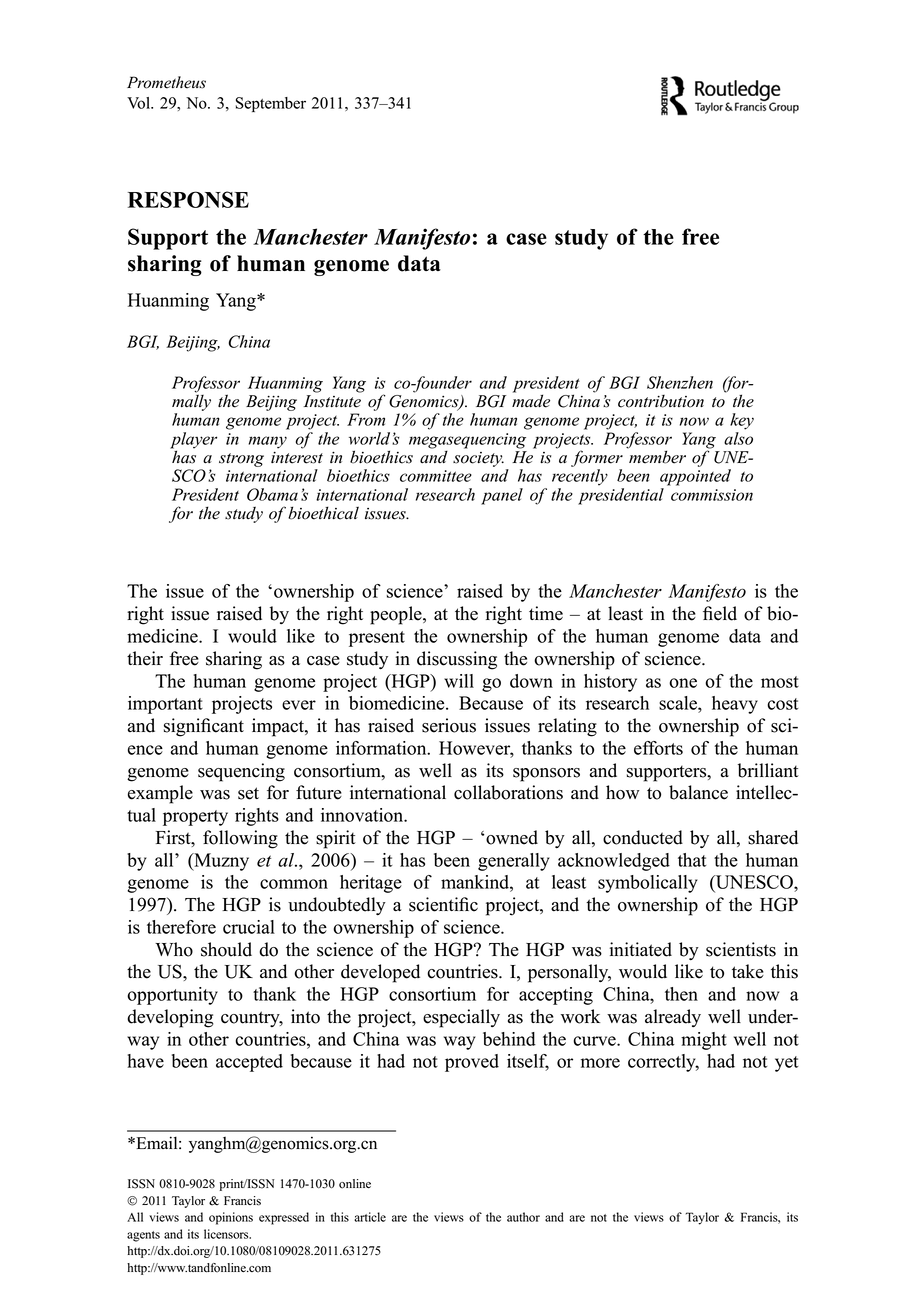  I want to click on especially, so click(461, 1018).
